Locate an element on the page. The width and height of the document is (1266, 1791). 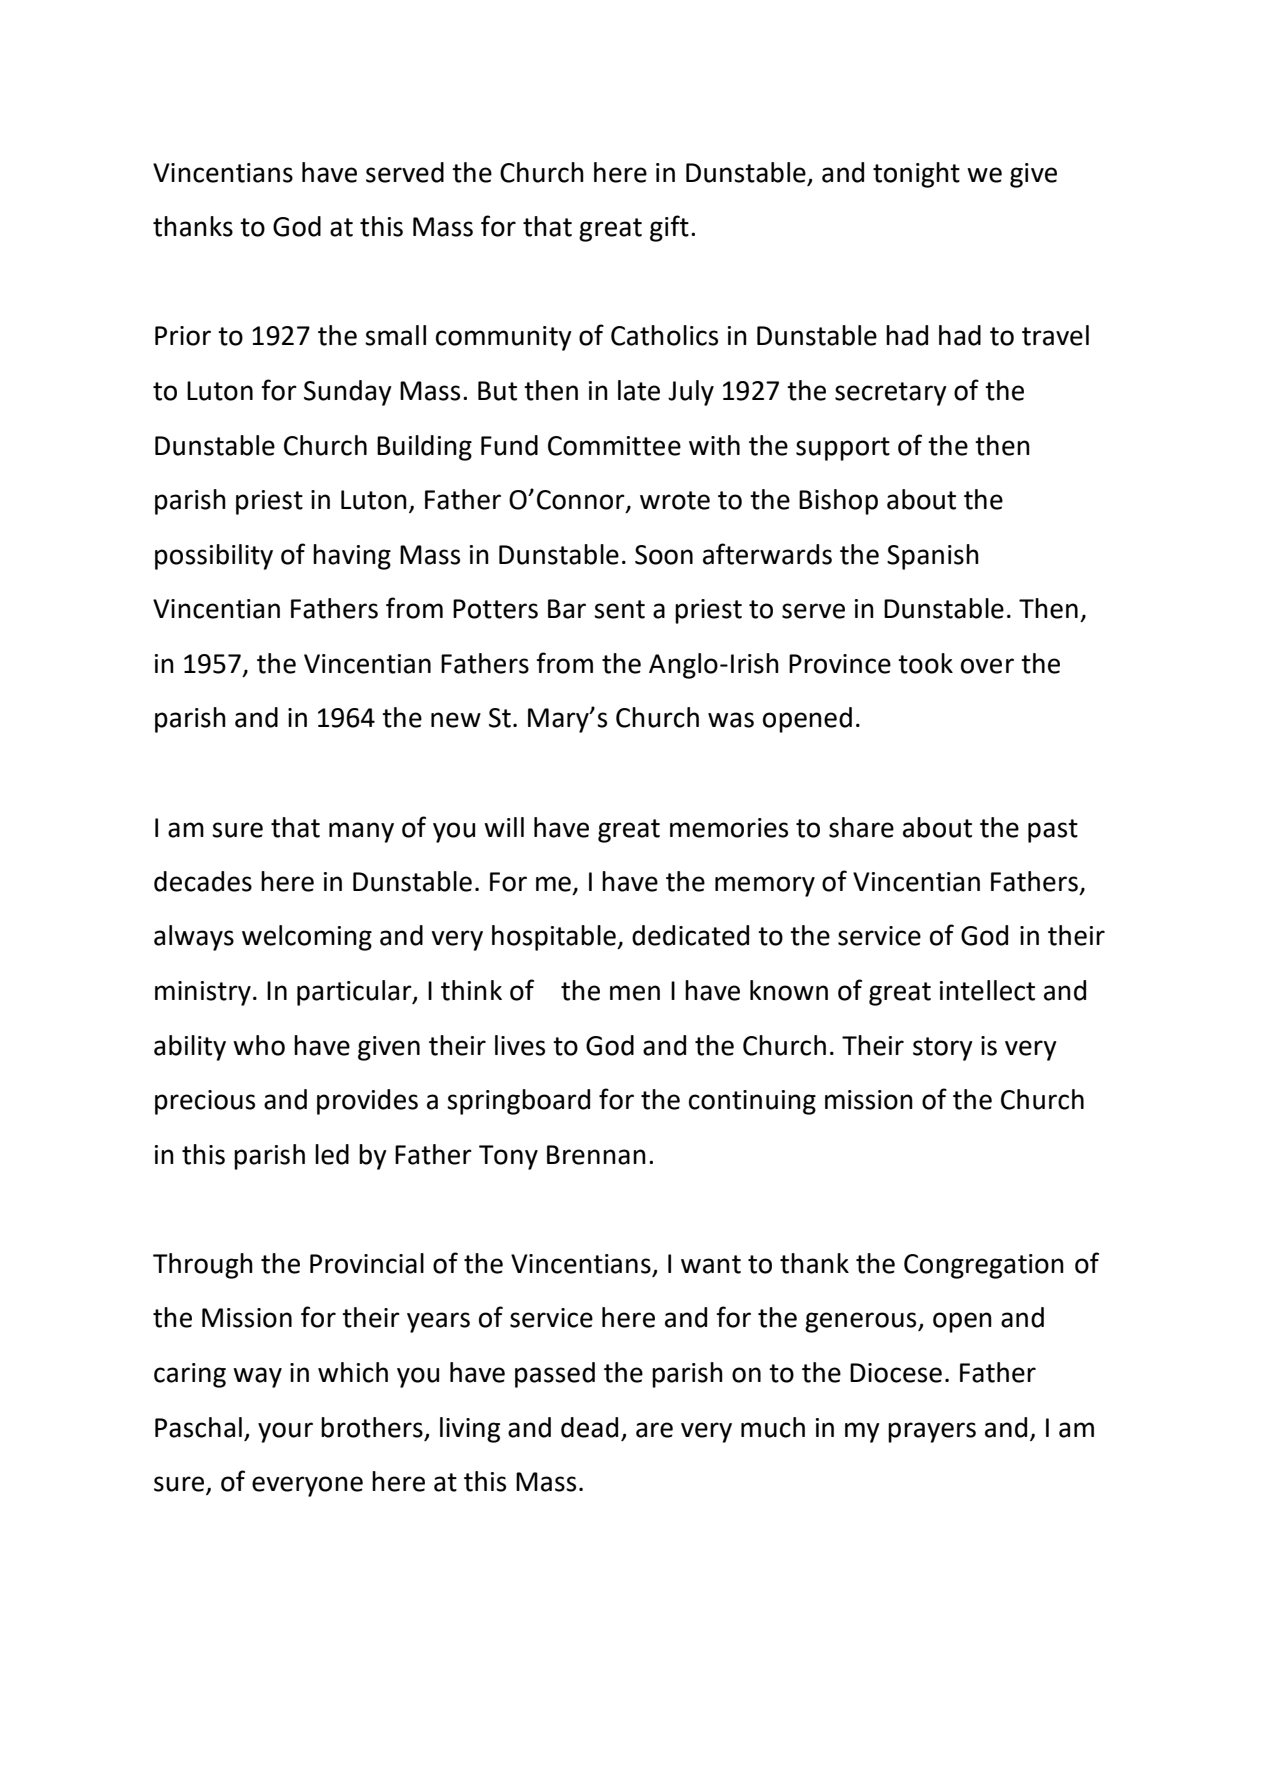
Prior is located at coordinates (183, 336).
